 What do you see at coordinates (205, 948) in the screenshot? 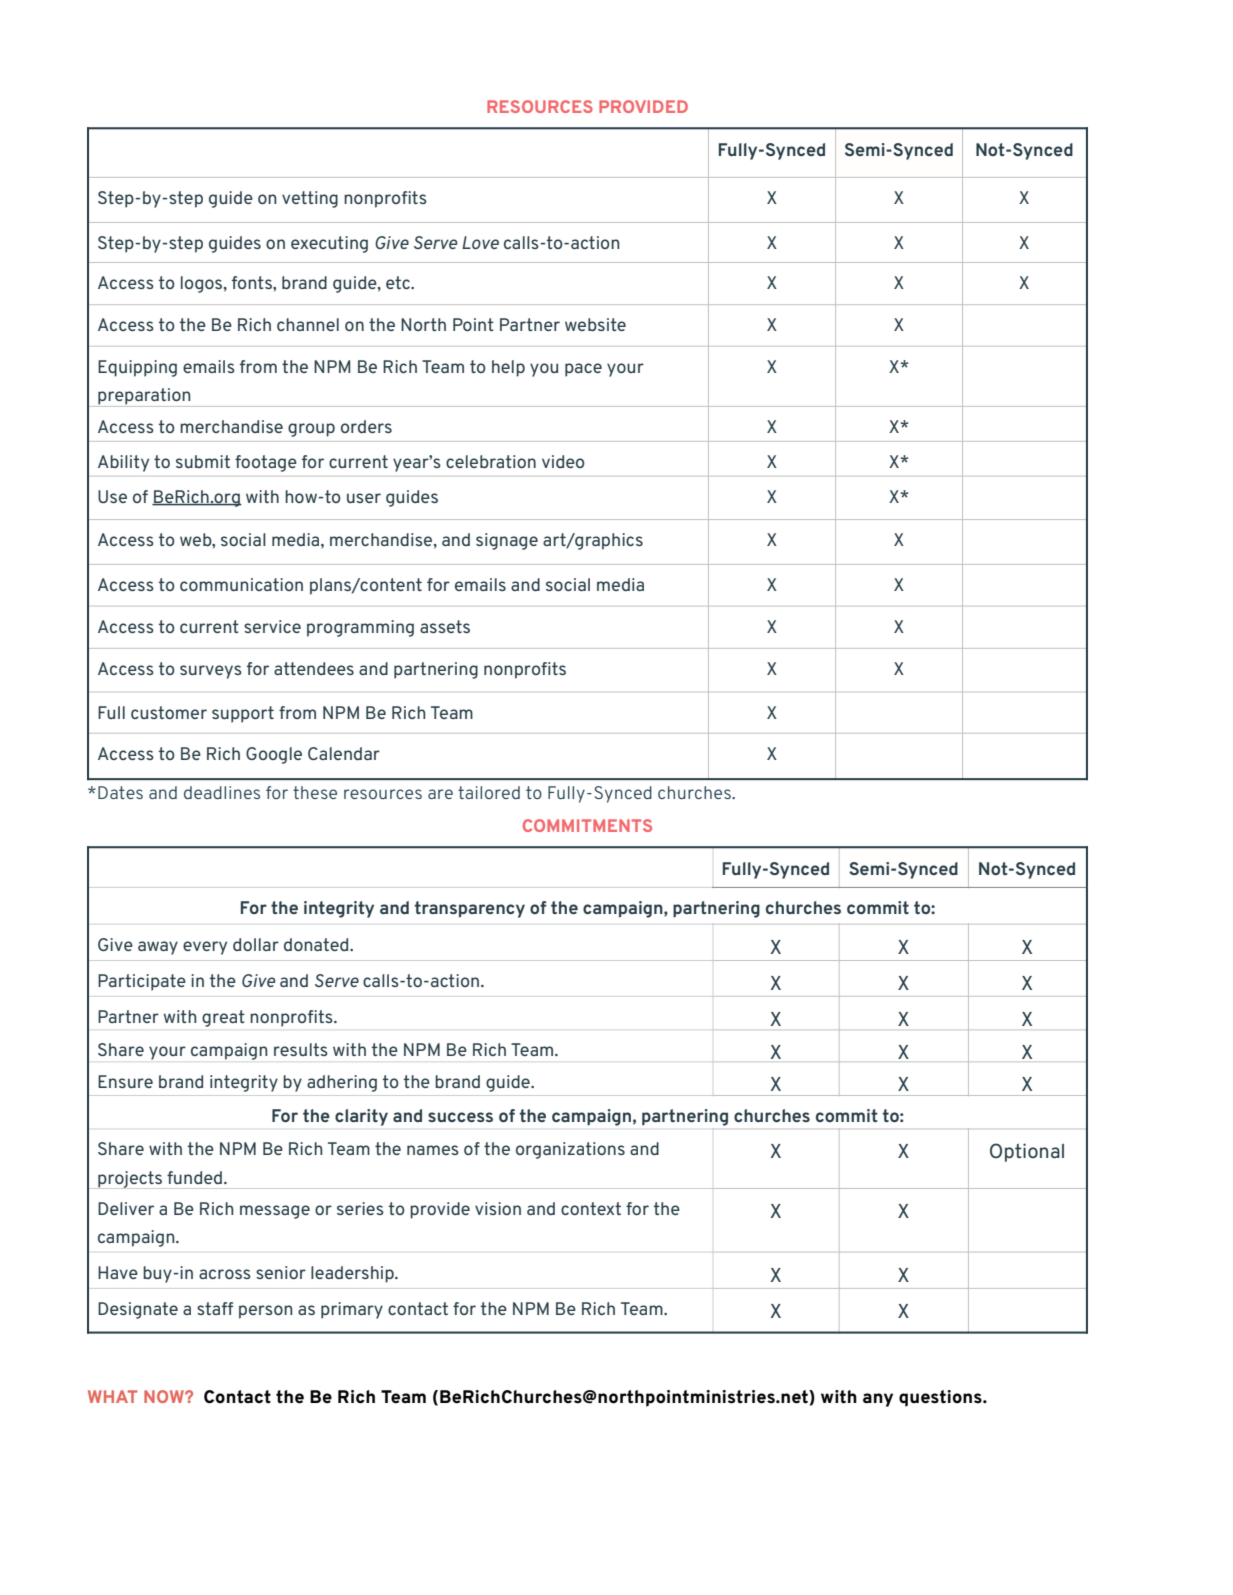
I see `every` at bounding box center [205, 948].
